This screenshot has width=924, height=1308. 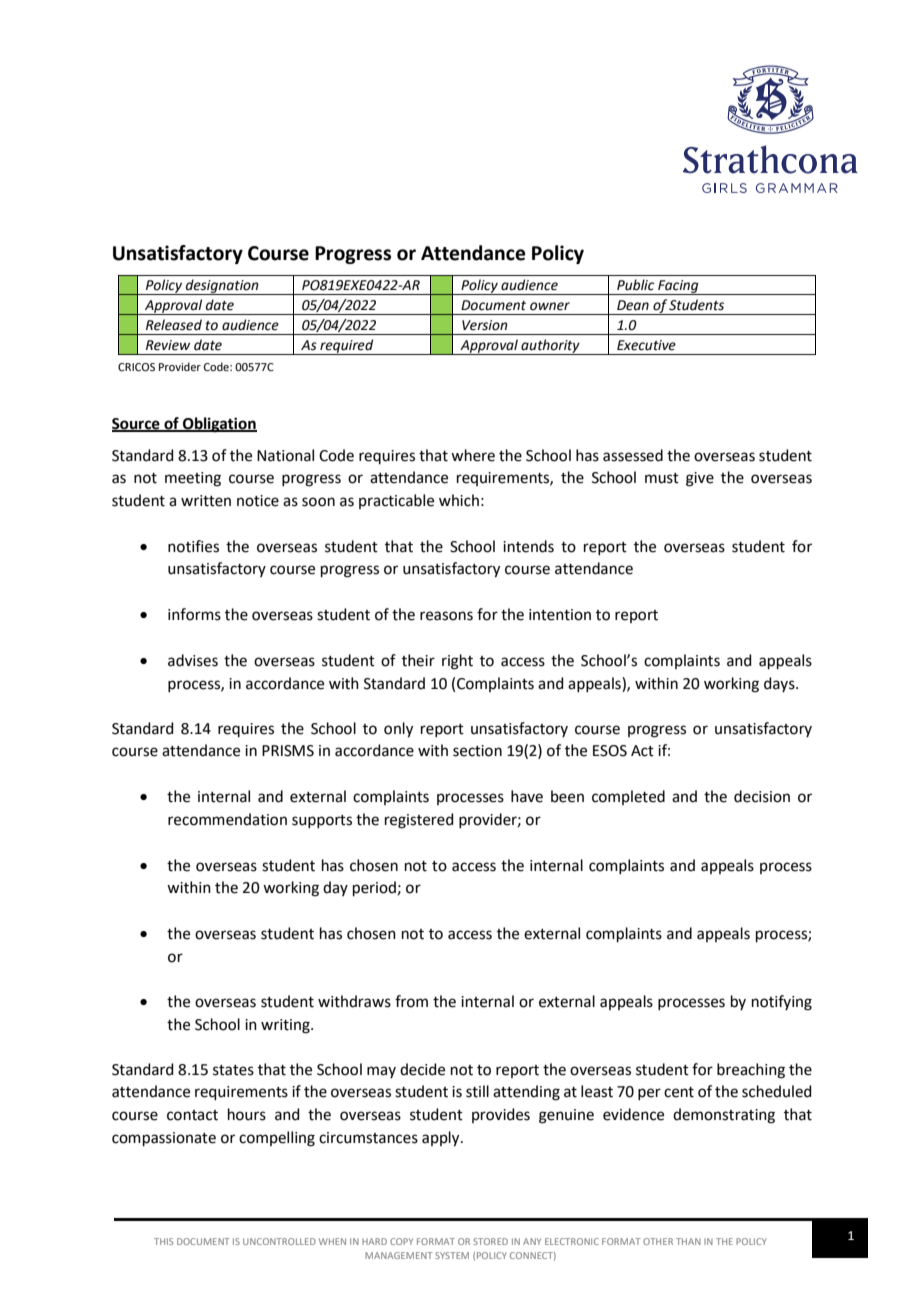 I want to click on recommendation, so click(x=227, y=819).
